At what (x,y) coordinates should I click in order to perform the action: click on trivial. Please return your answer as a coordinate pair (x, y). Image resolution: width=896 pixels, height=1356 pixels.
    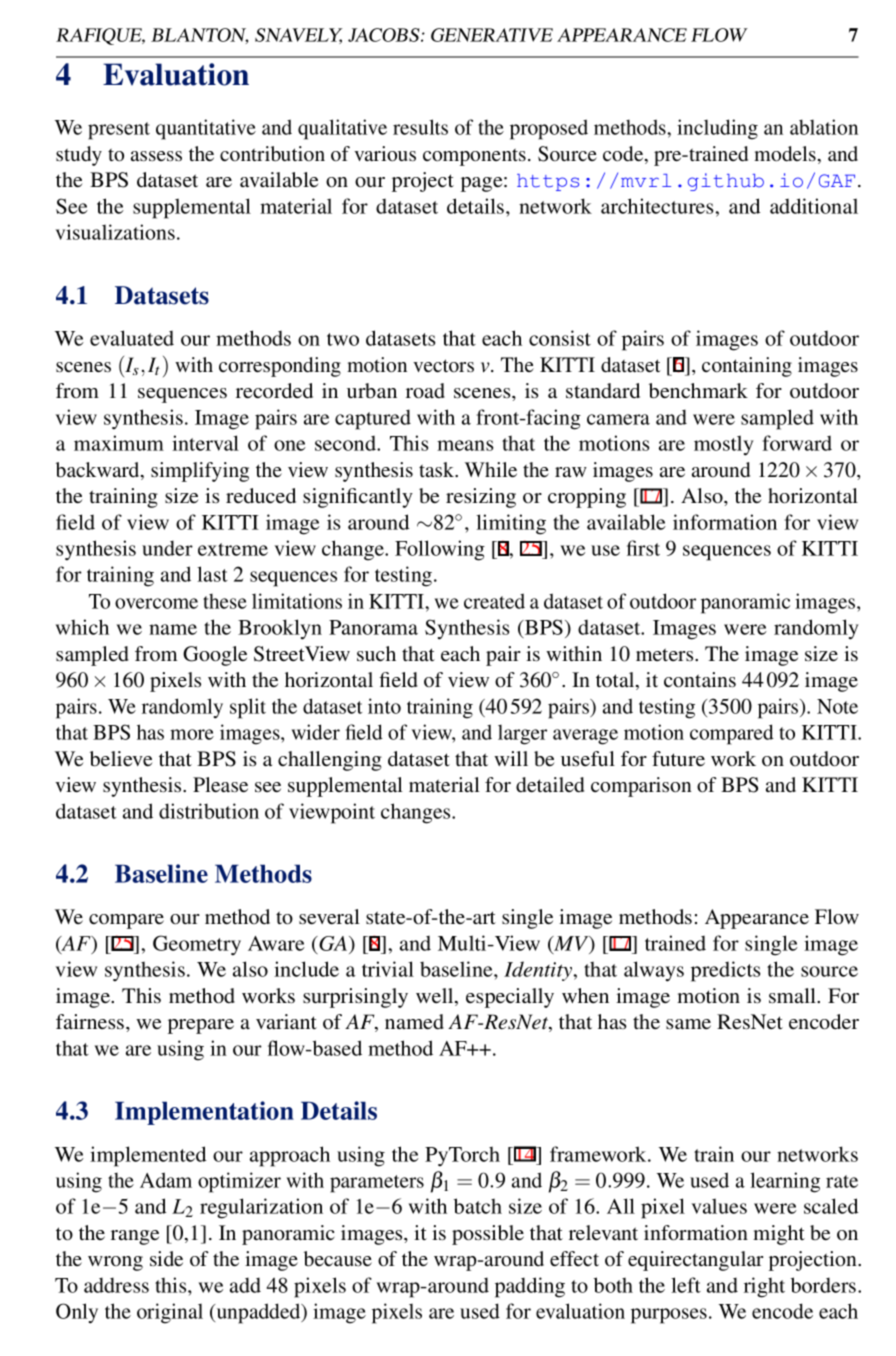
    Looking at the image, I should click on (388, 969).
